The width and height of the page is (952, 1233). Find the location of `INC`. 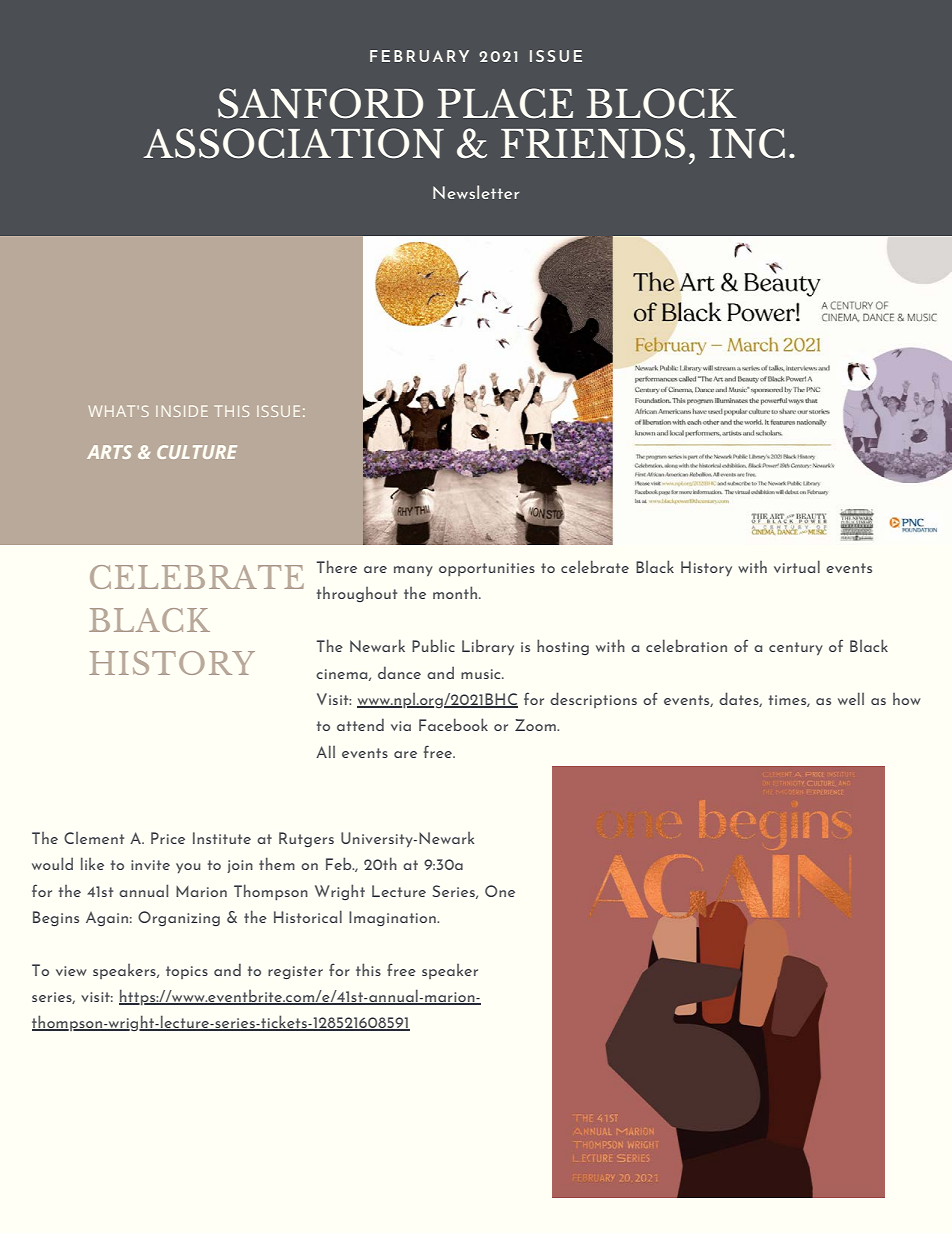

INC is located at coordinates (747, 143).
